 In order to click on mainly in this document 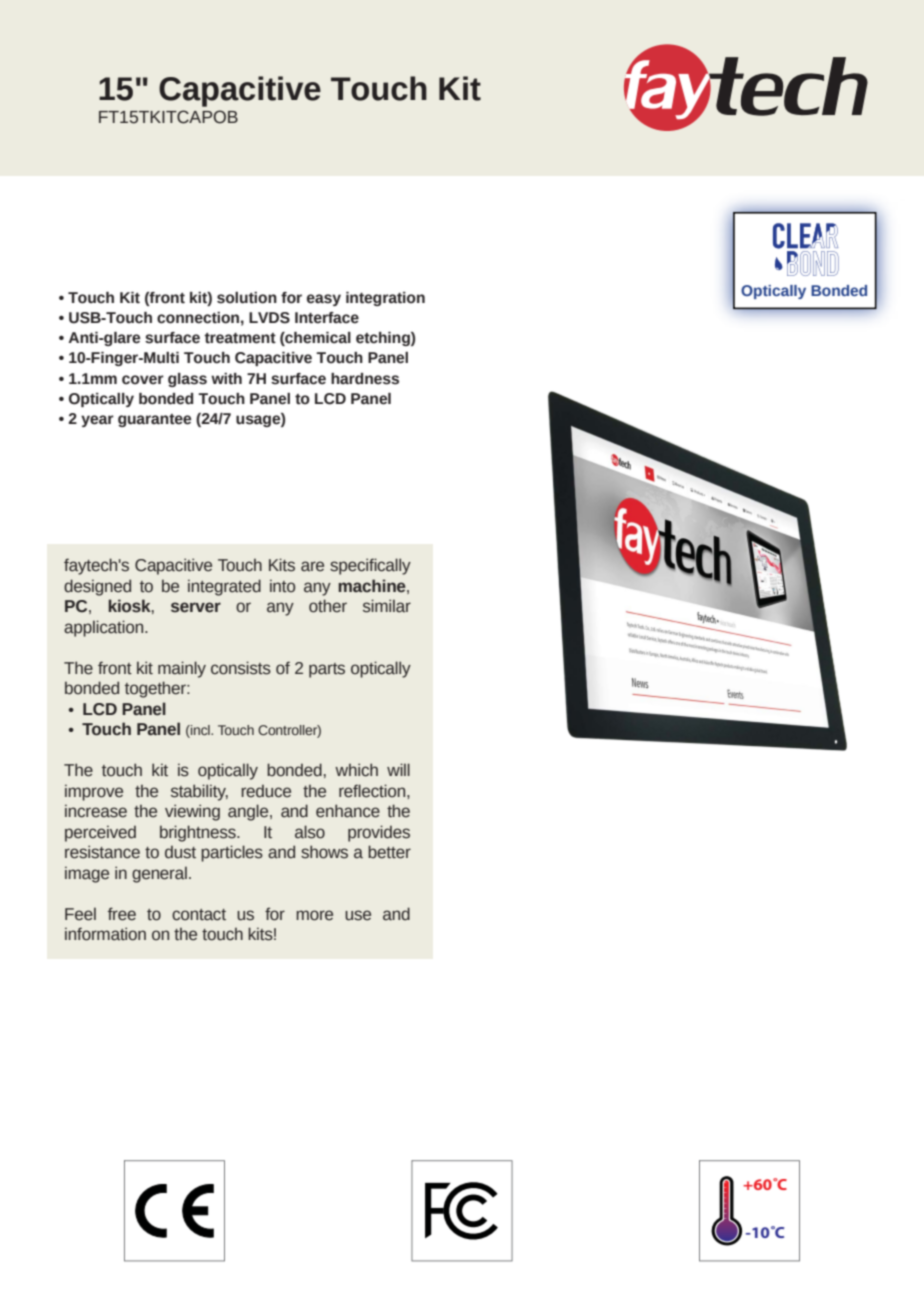, I will do `click(182, 669)`.
